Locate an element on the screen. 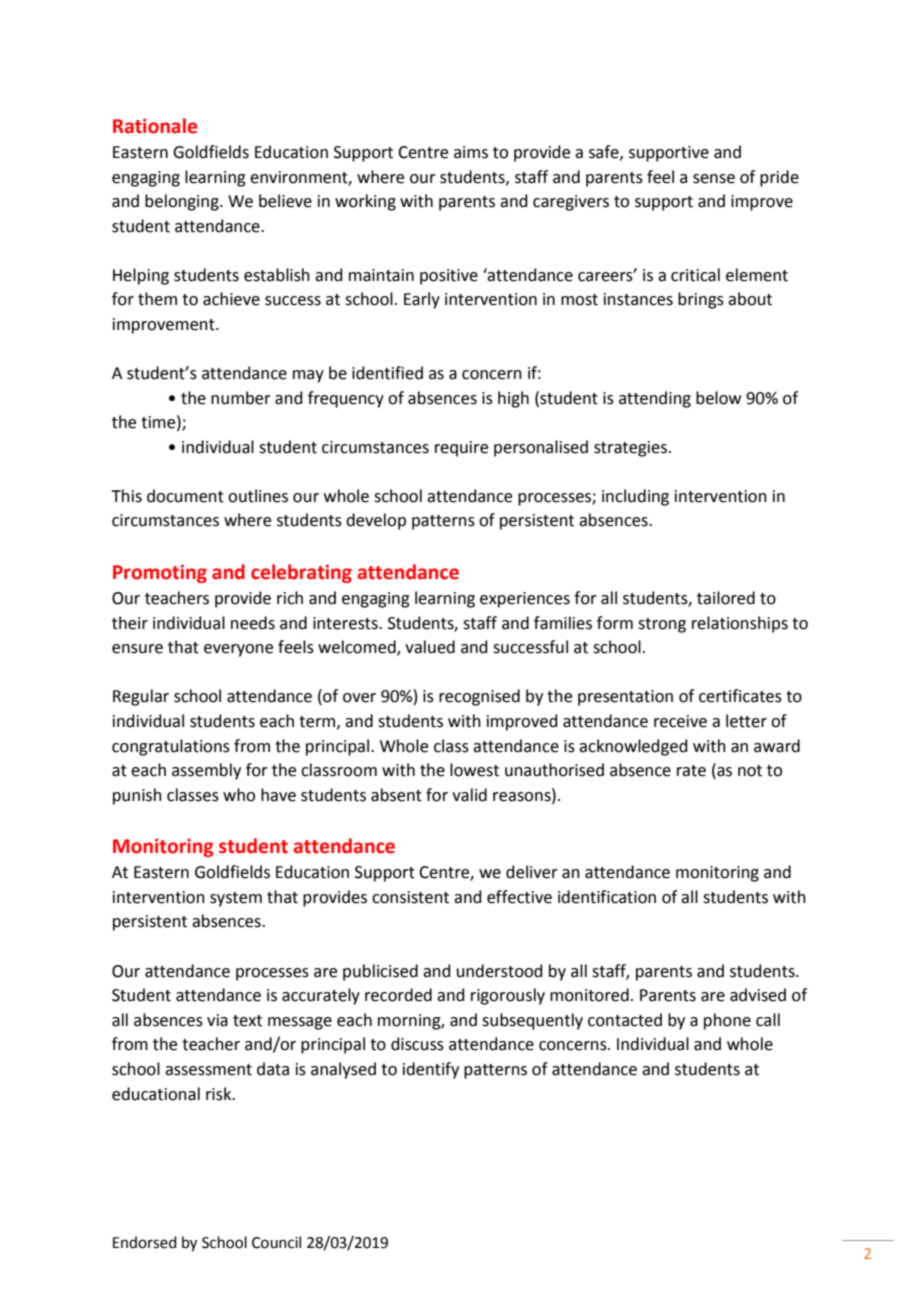  require is located at coordinates (461, 449).
